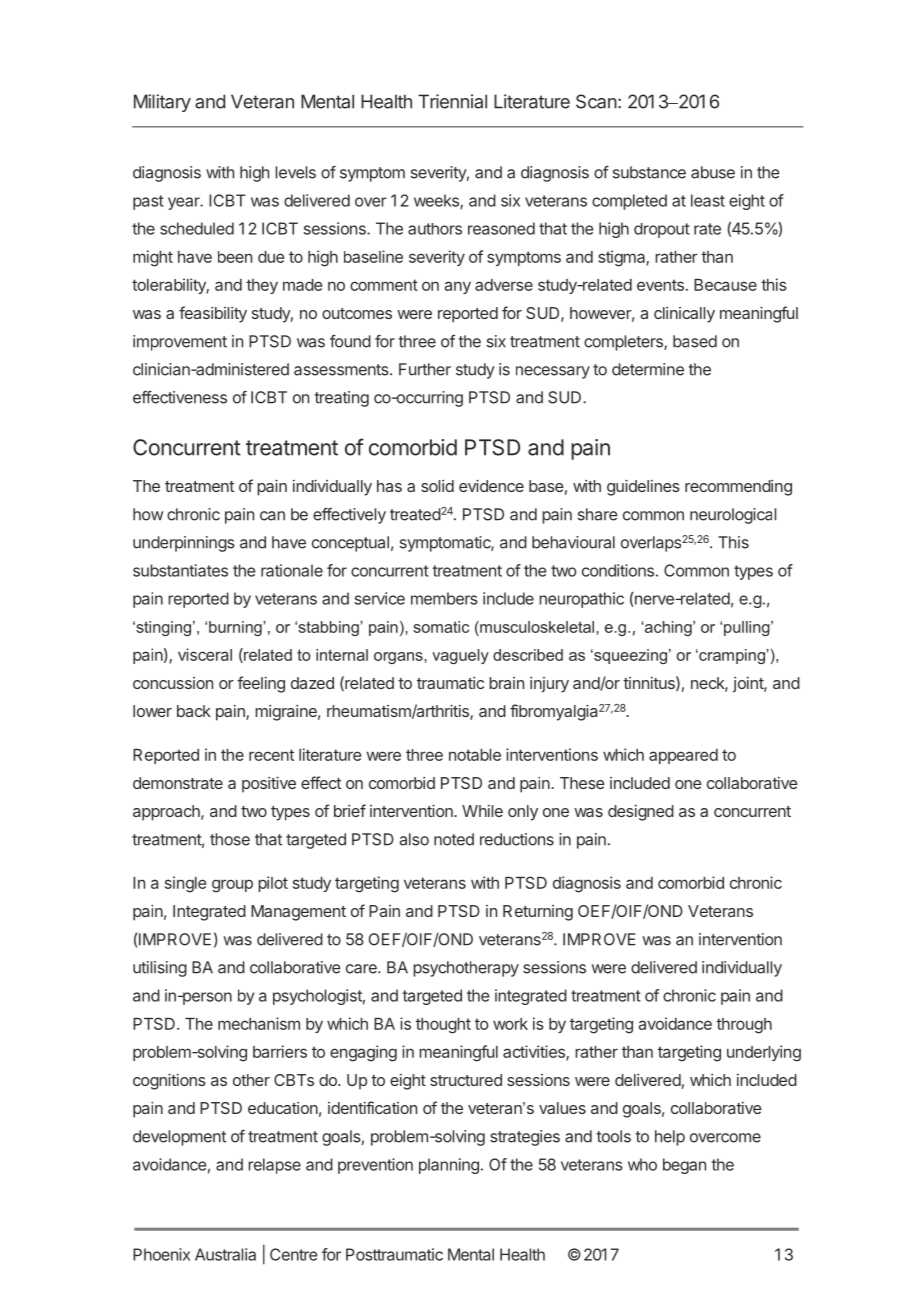  Describe the element at coordinates (205, 654) in the screenshot. I see `visceral` at that location.
